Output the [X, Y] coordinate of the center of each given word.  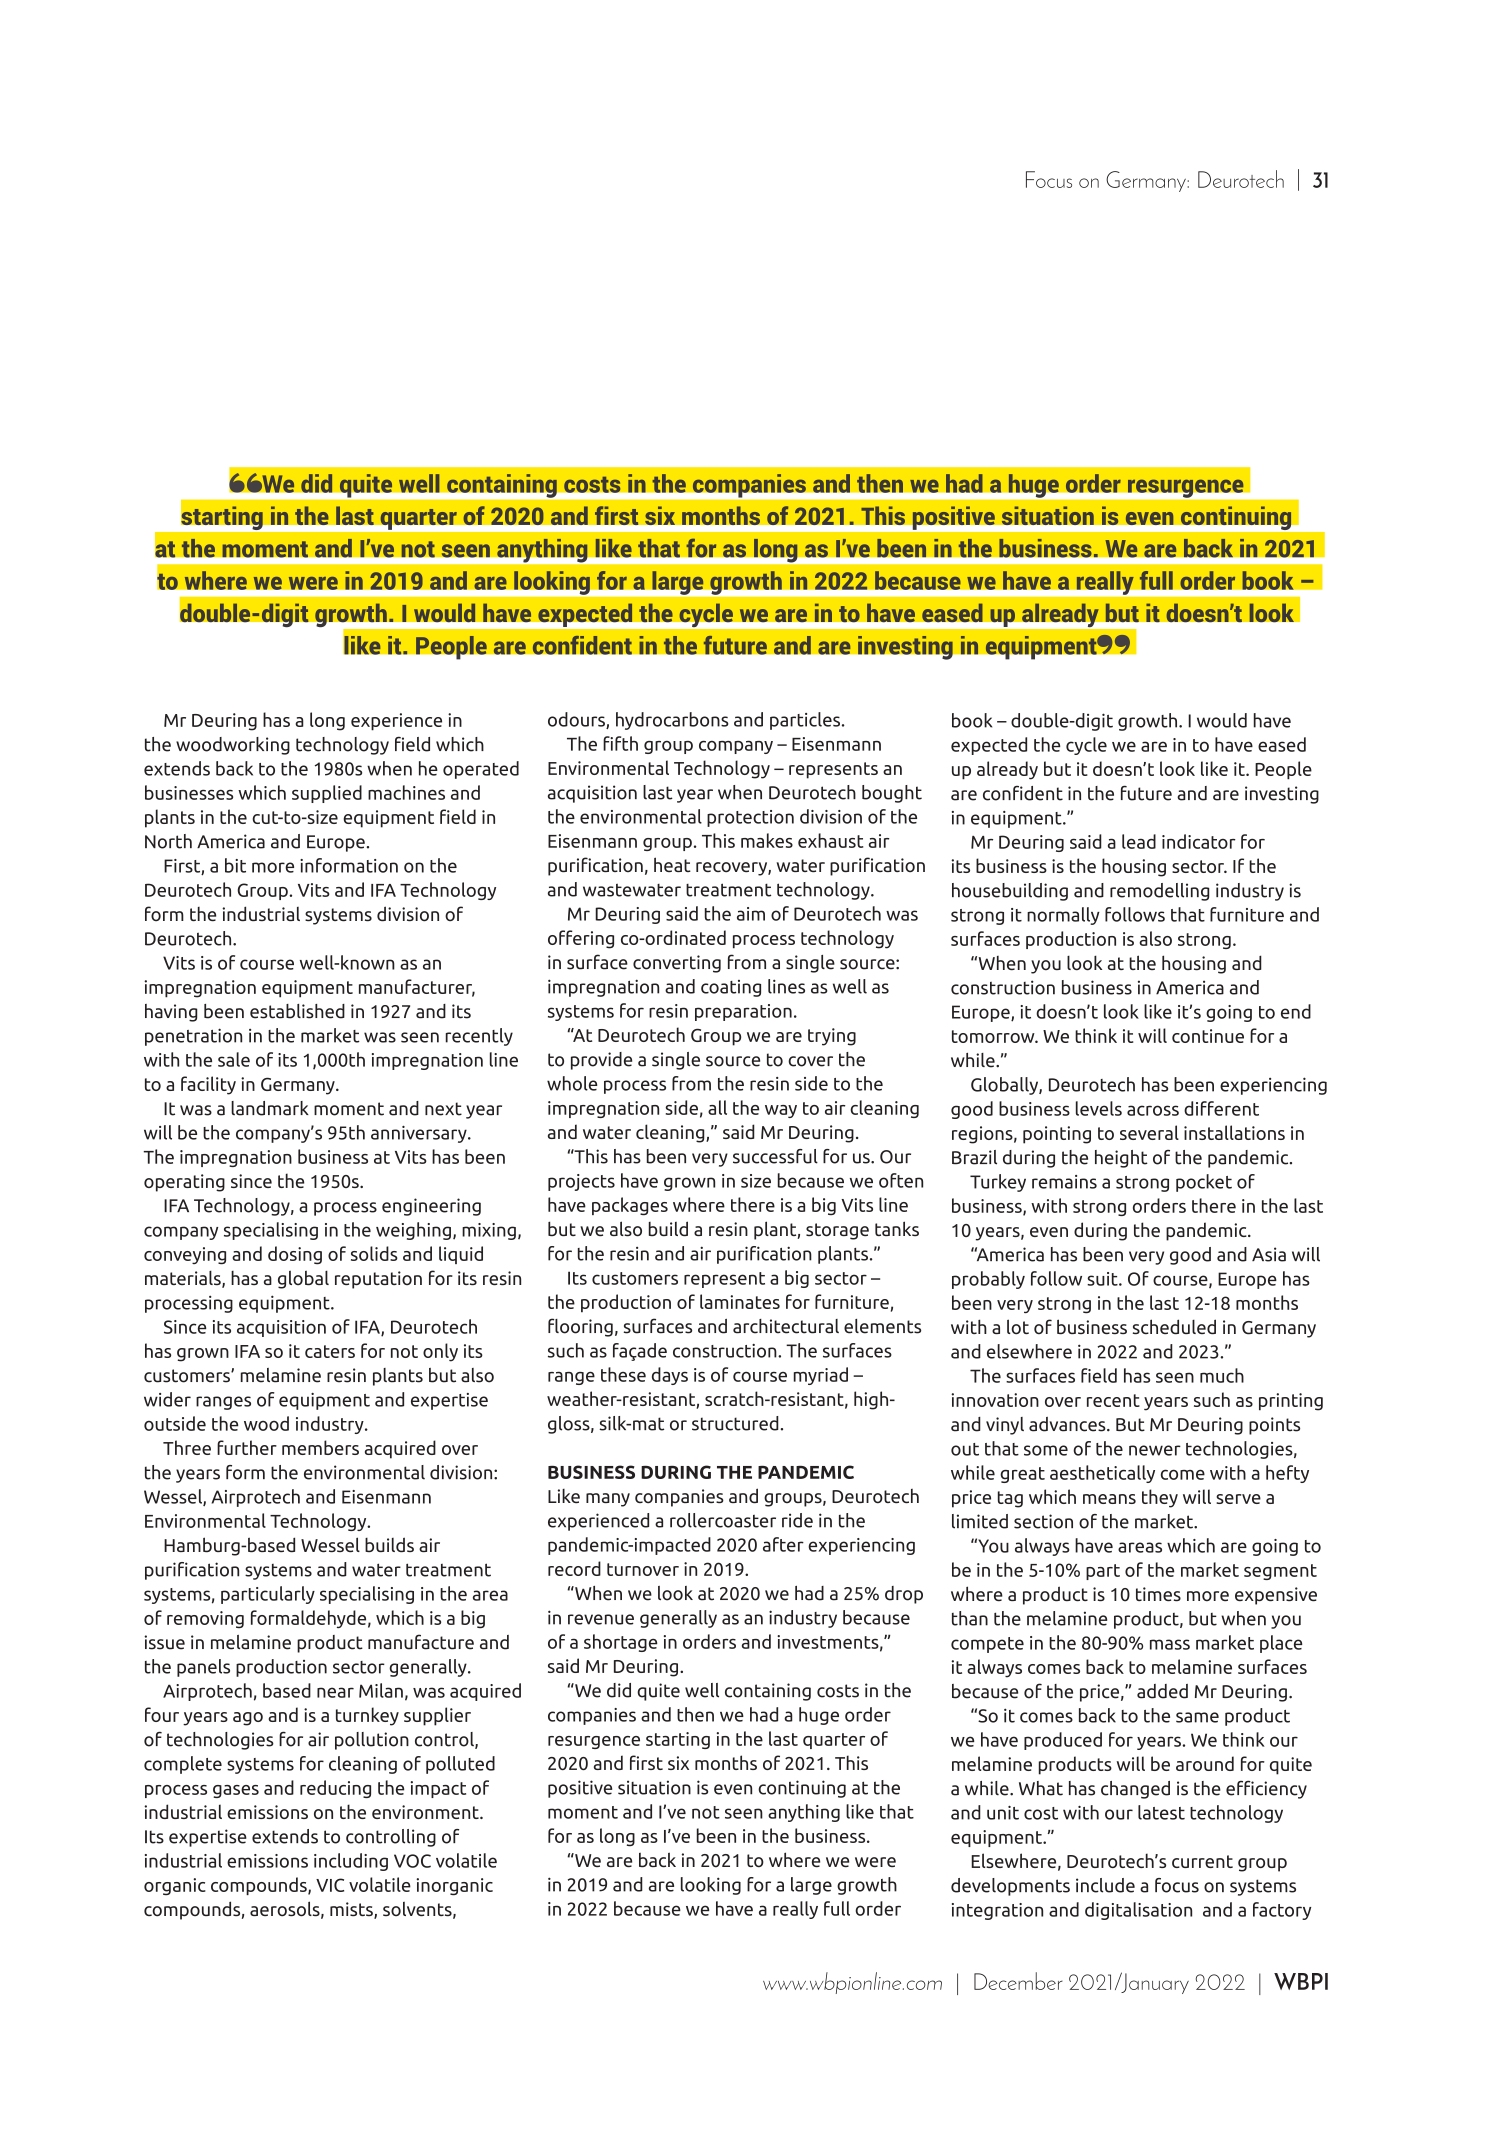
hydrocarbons [672, 721]
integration [997, 1911]
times [1158, 1594]
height [1121, 1159]
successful [775, 1156]
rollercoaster [723, 1520]
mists [352, 1910]
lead [1139, 841]
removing [205, 1619]
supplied [327, 794]
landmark [270, 1108]
